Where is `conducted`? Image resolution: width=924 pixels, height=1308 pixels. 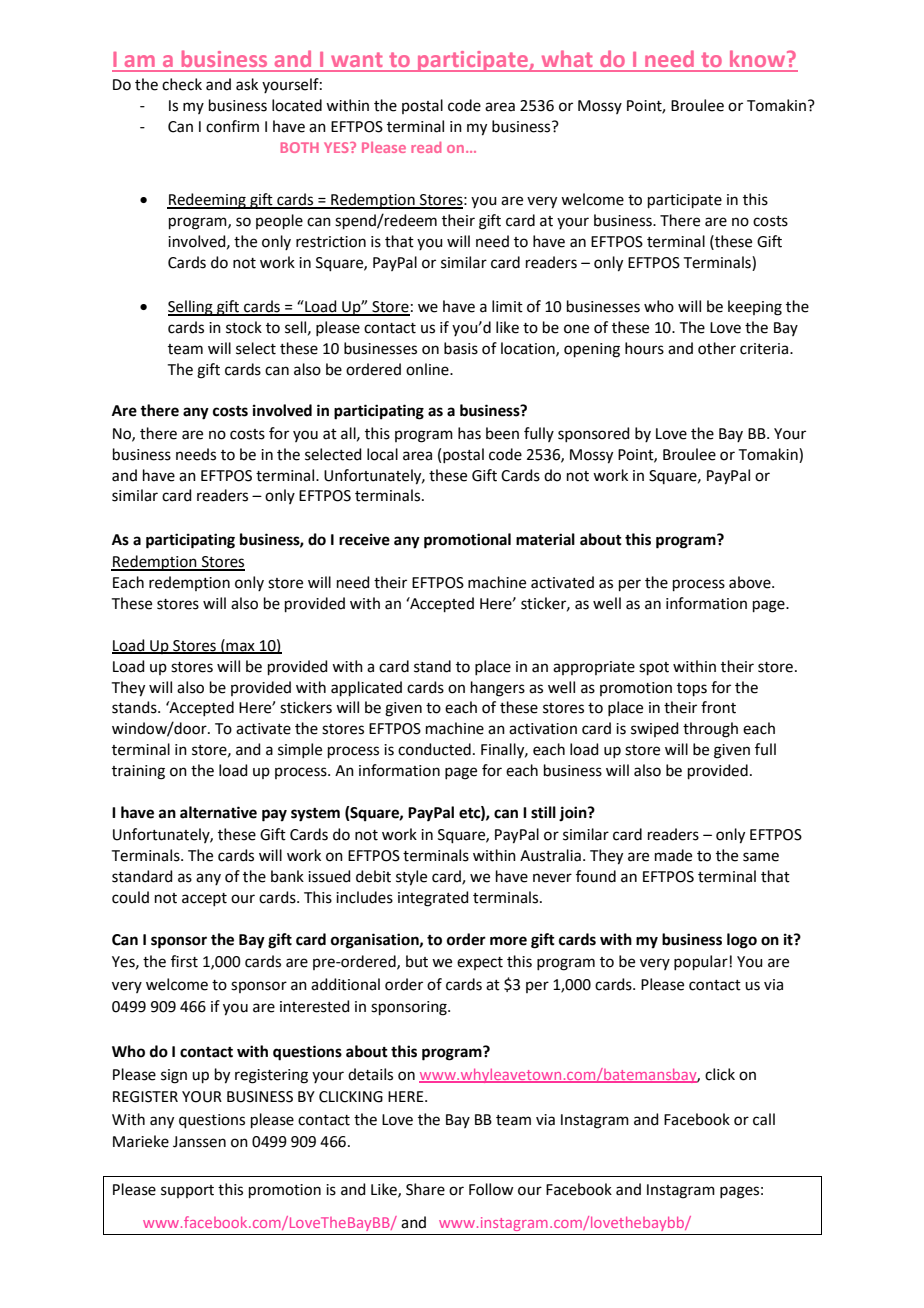 conducted is located at coordinates (434, 749).
